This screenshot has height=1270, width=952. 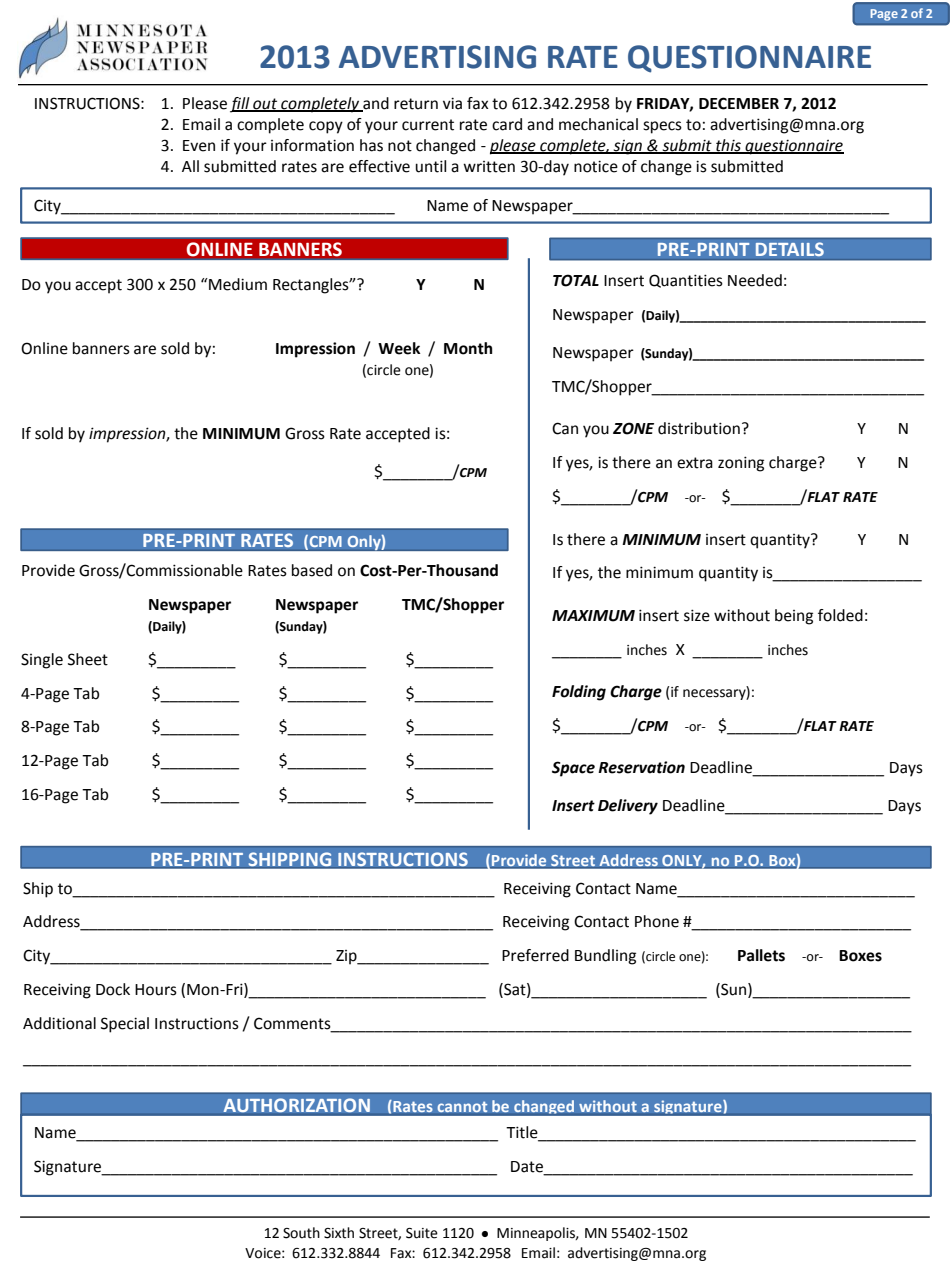 What do you see at coordinates (88, 659) in the screenshot?
I see `Sheet` at bounding box center [88, 659].
